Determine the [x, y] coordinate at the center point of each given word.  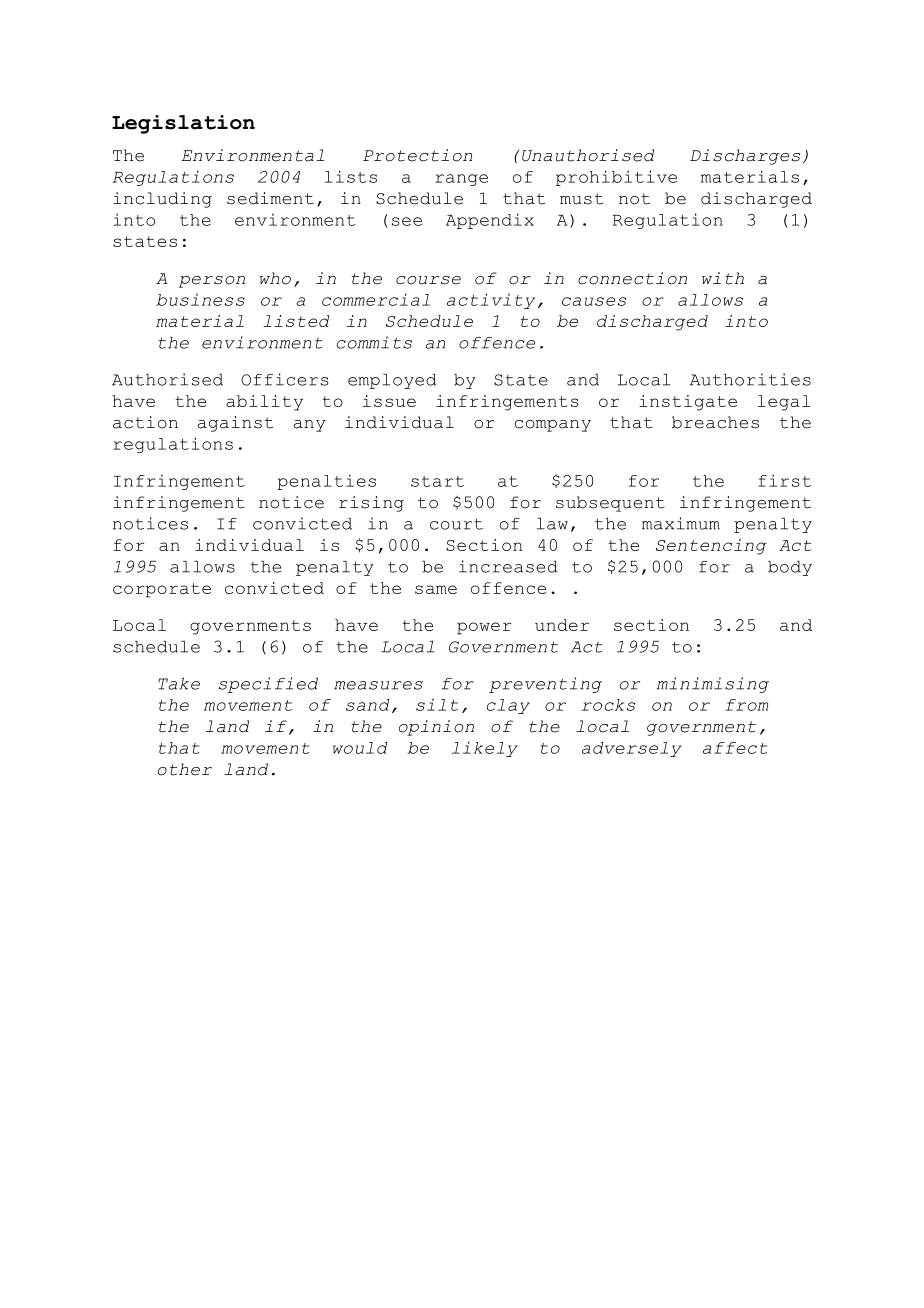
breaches [715, 422]
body [790, 568]
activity [491, 301]
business [200, 299]
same [436, 589]
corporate [162, 590]
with [723, 278]
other [185, 769]
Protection [417, 155]
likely [485, 749]
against [235, 424]
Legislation [183, 124]
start [437, 481]
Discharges [745, 157]
